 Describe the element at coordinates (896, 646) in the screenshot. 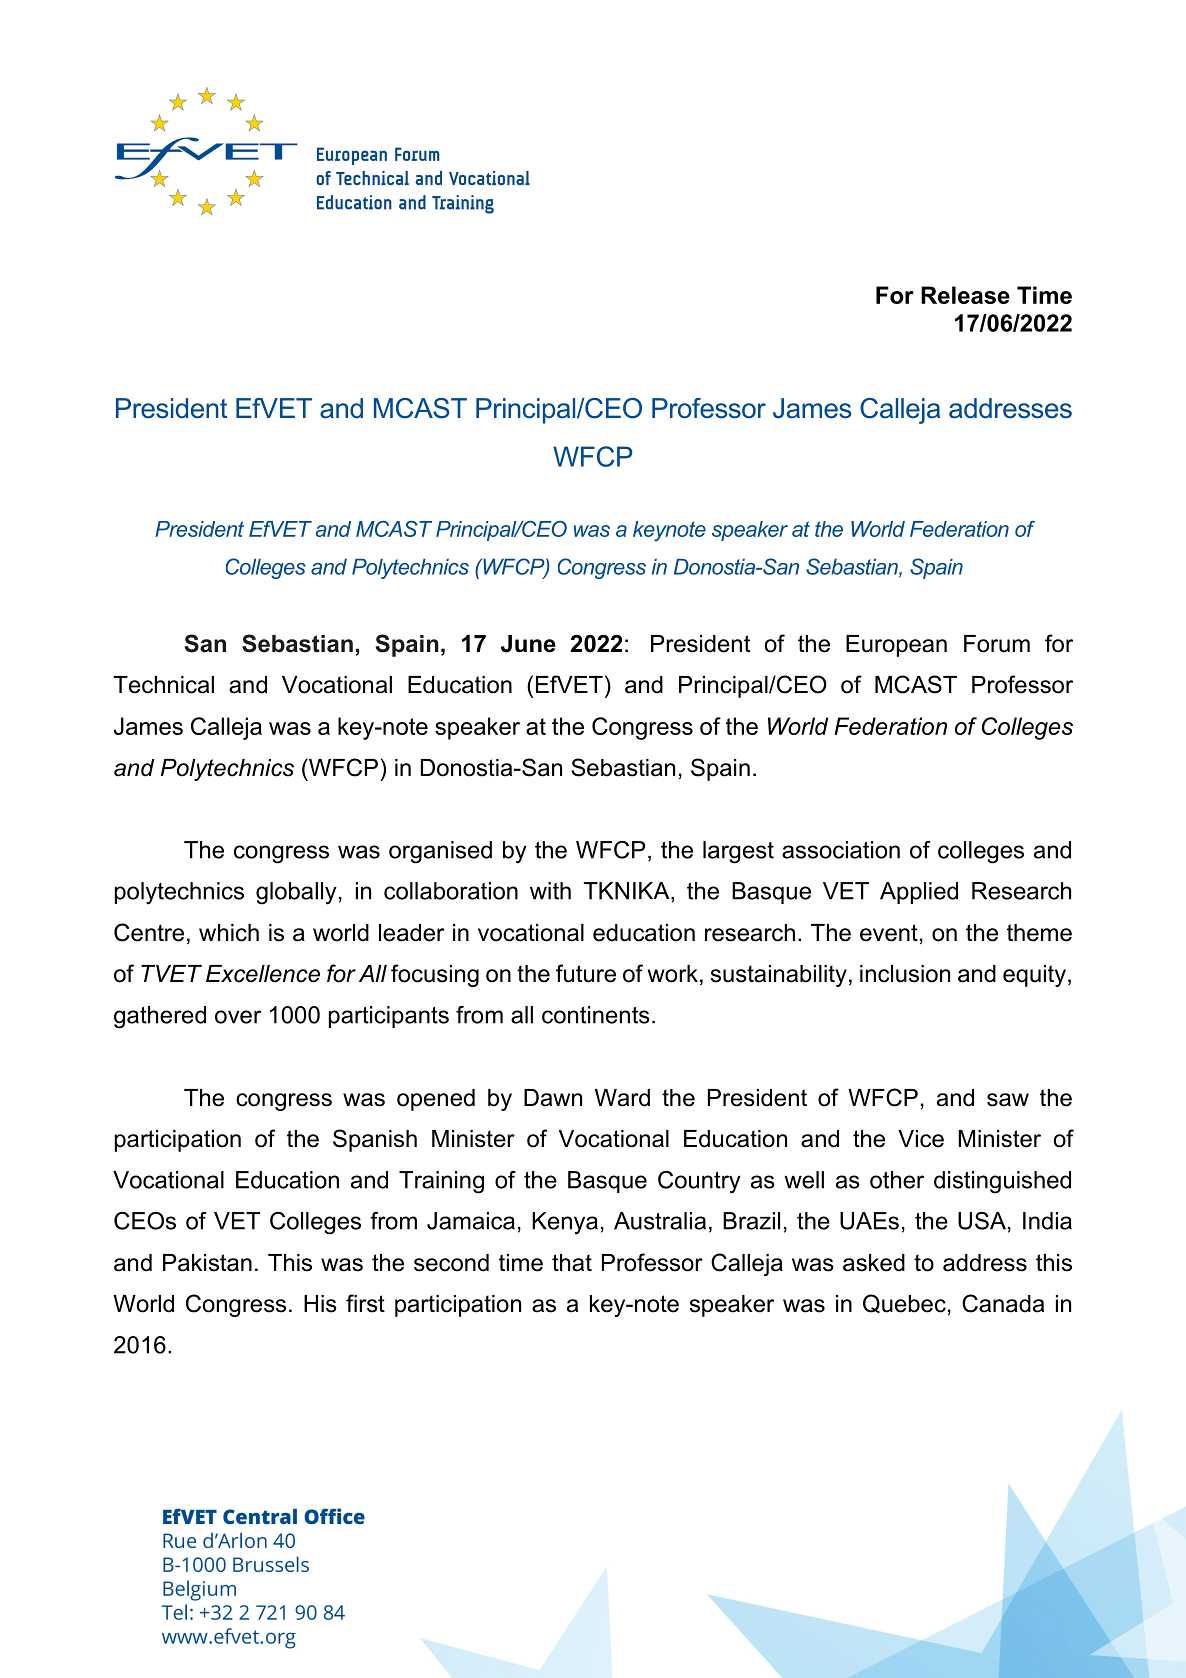

I see `European` at that location.
